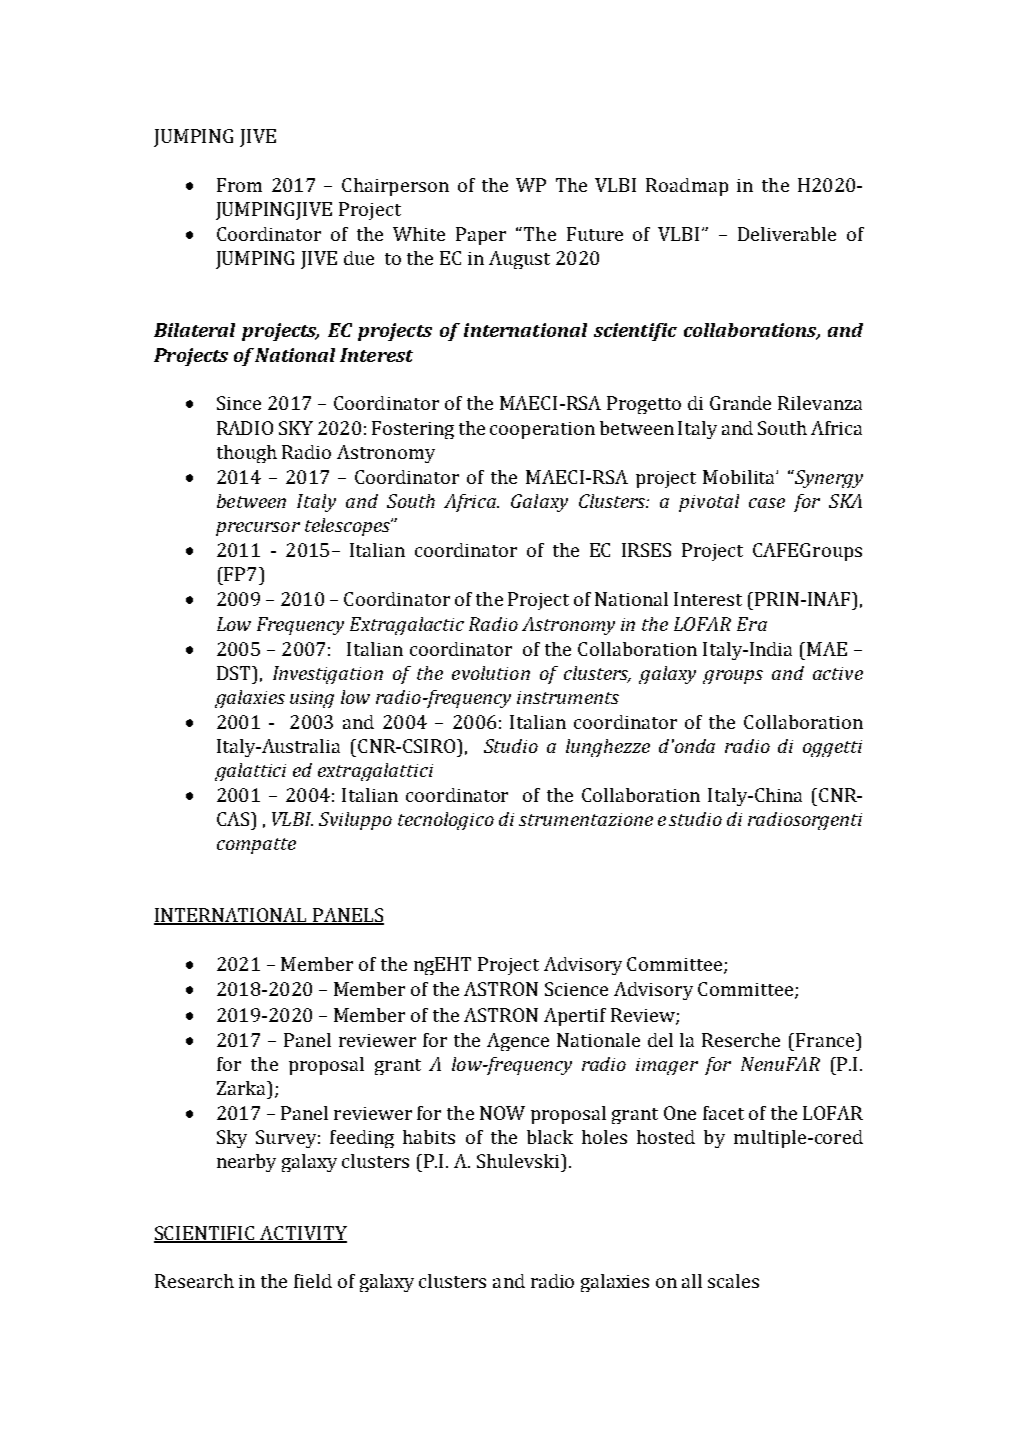 This screenshot has width=1017, height=1438. What do you see at coordinates (838, 673) in the screenshot?
I see `active` at bounding box center [838, 673].
